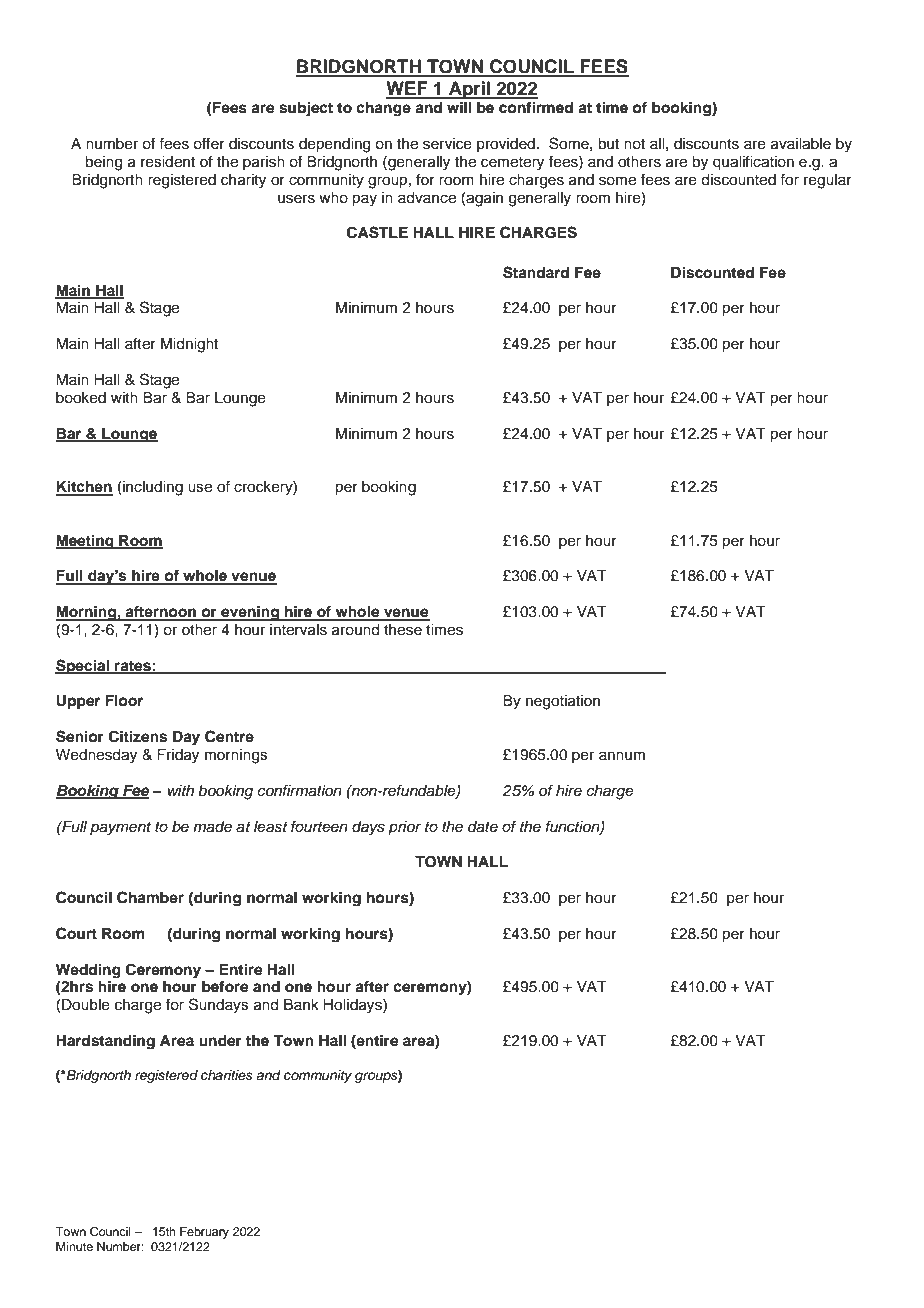 This screenshot has width=924, height=1308. What do you see at coordinates (563, 702) in the screenshot?
I see `negotiation` at bounding box center [563, 702].
